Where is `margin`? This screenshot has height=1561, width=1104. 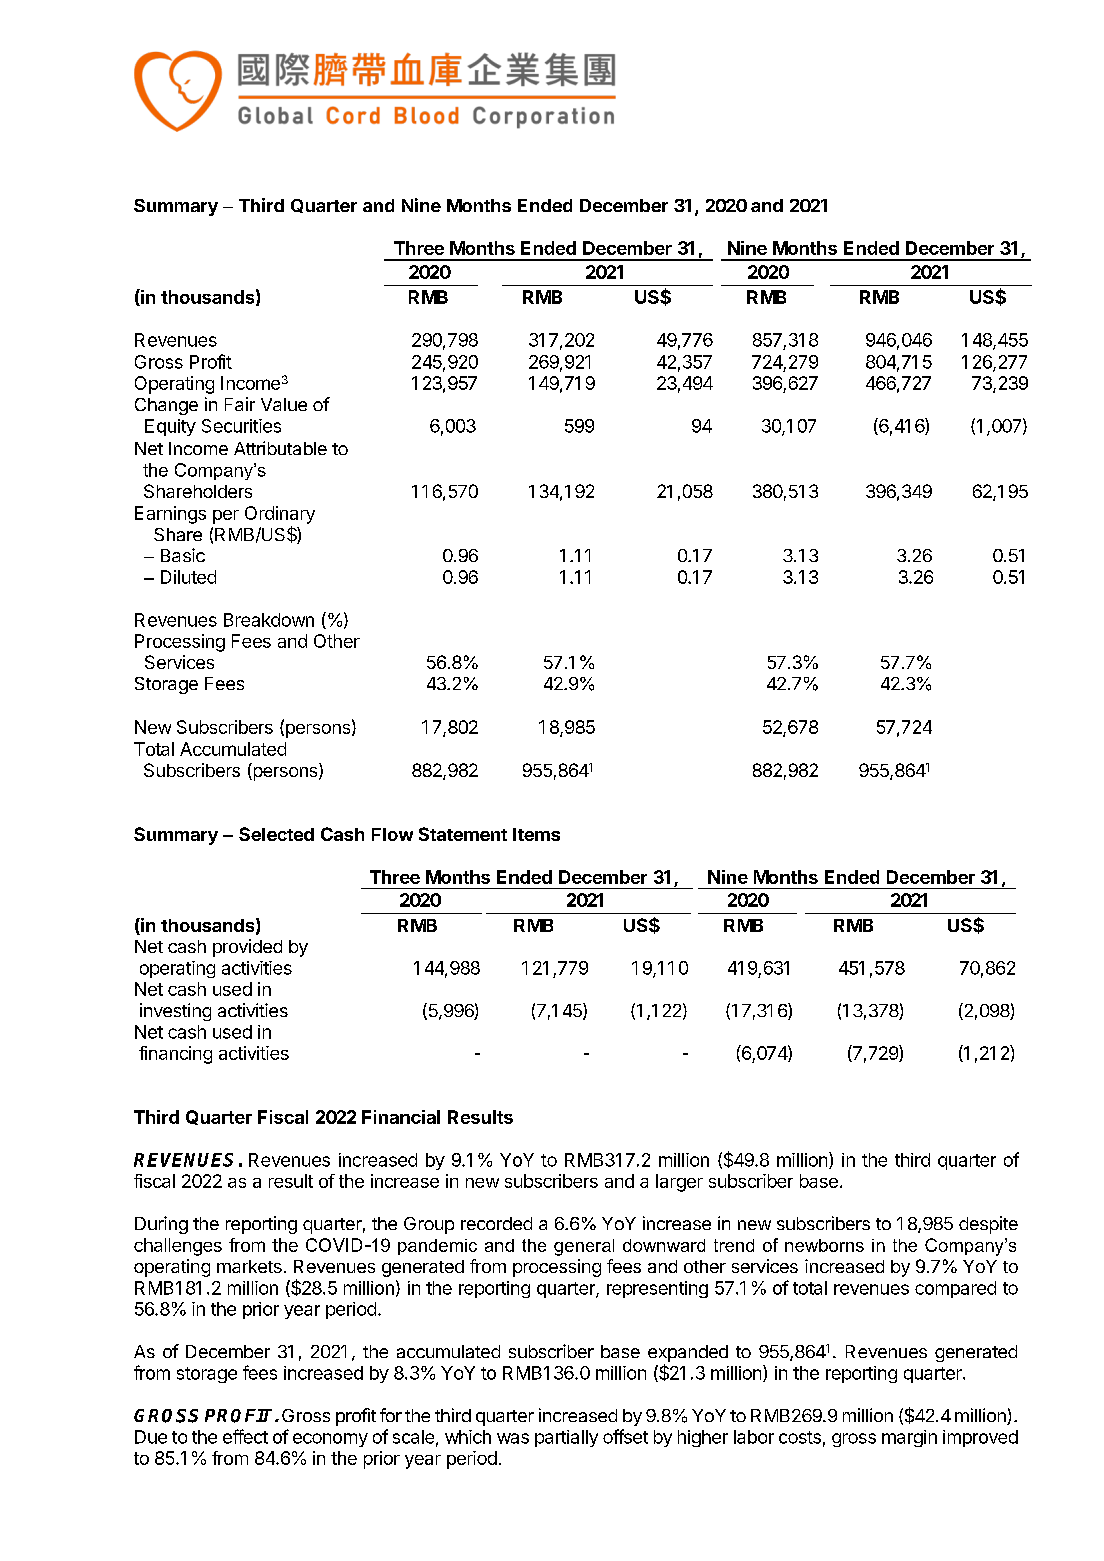
margin is located at coordinates (909, 1438).
